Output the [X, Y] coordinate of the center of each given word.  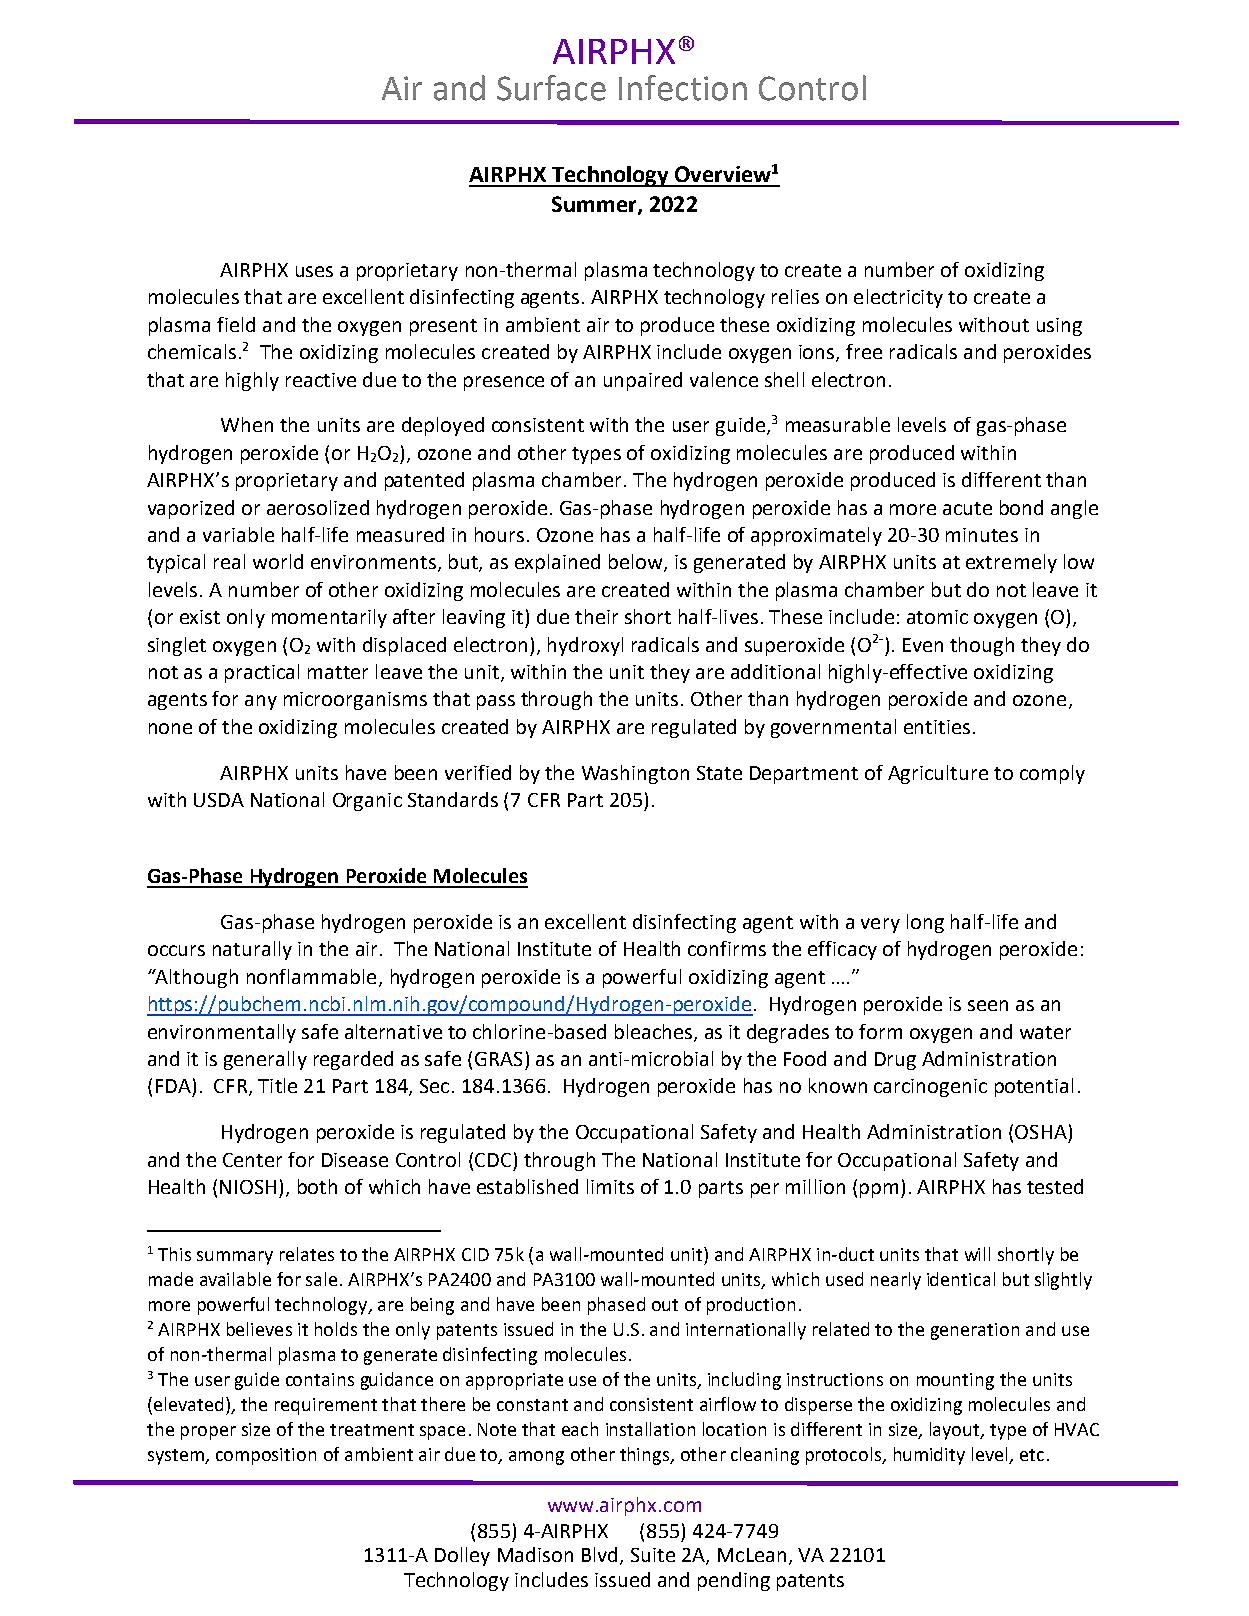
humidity [929, 1456]
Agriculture [938, 774]
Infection [683, 88]
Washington [635, 774]
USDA [219, 800]
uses [314, 271]
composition [266, 1456]
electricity [898, 298]
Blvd [599, 1554]
